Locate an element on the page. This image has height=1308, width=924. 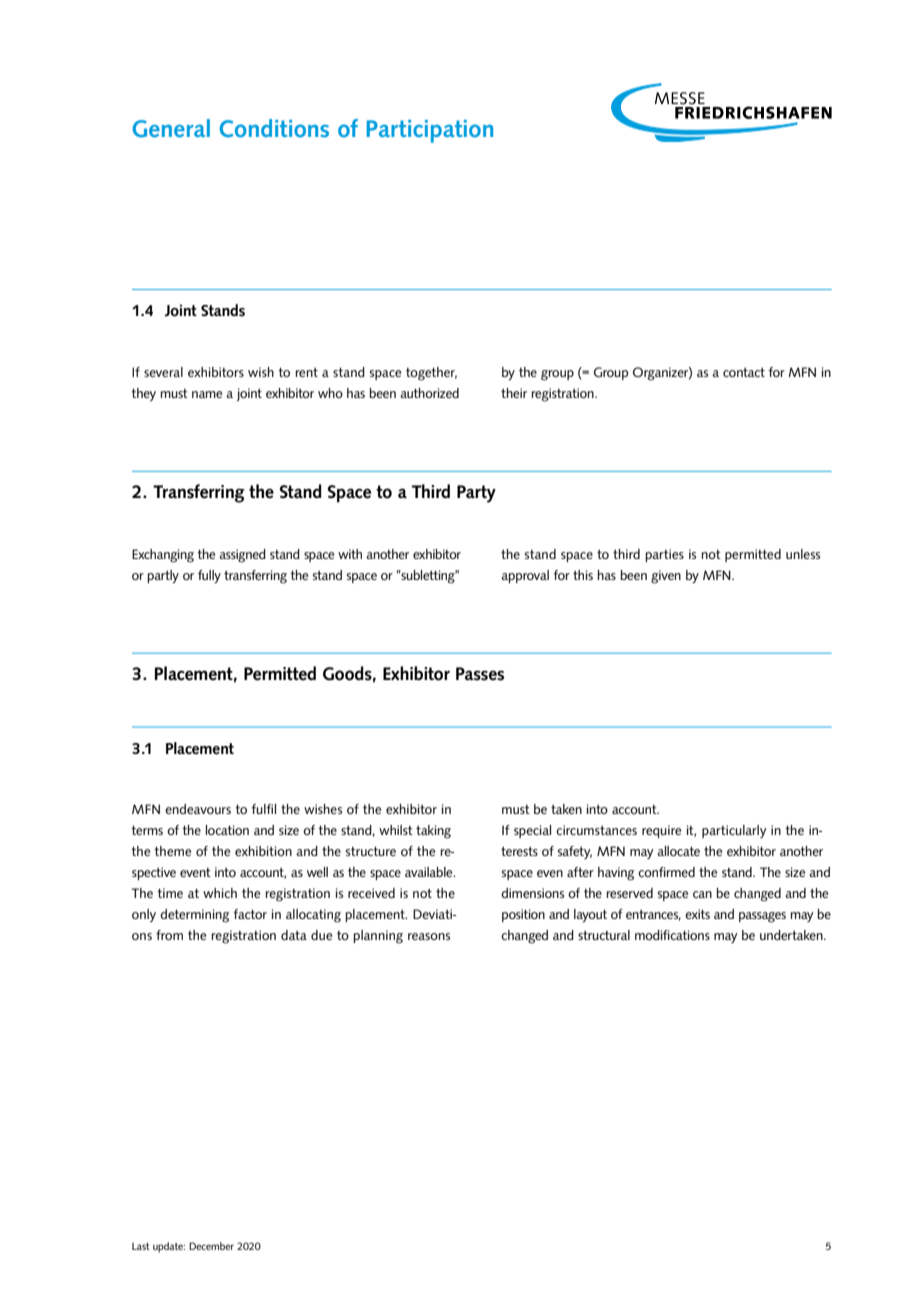
fully is located at coordinates (209, 577).
